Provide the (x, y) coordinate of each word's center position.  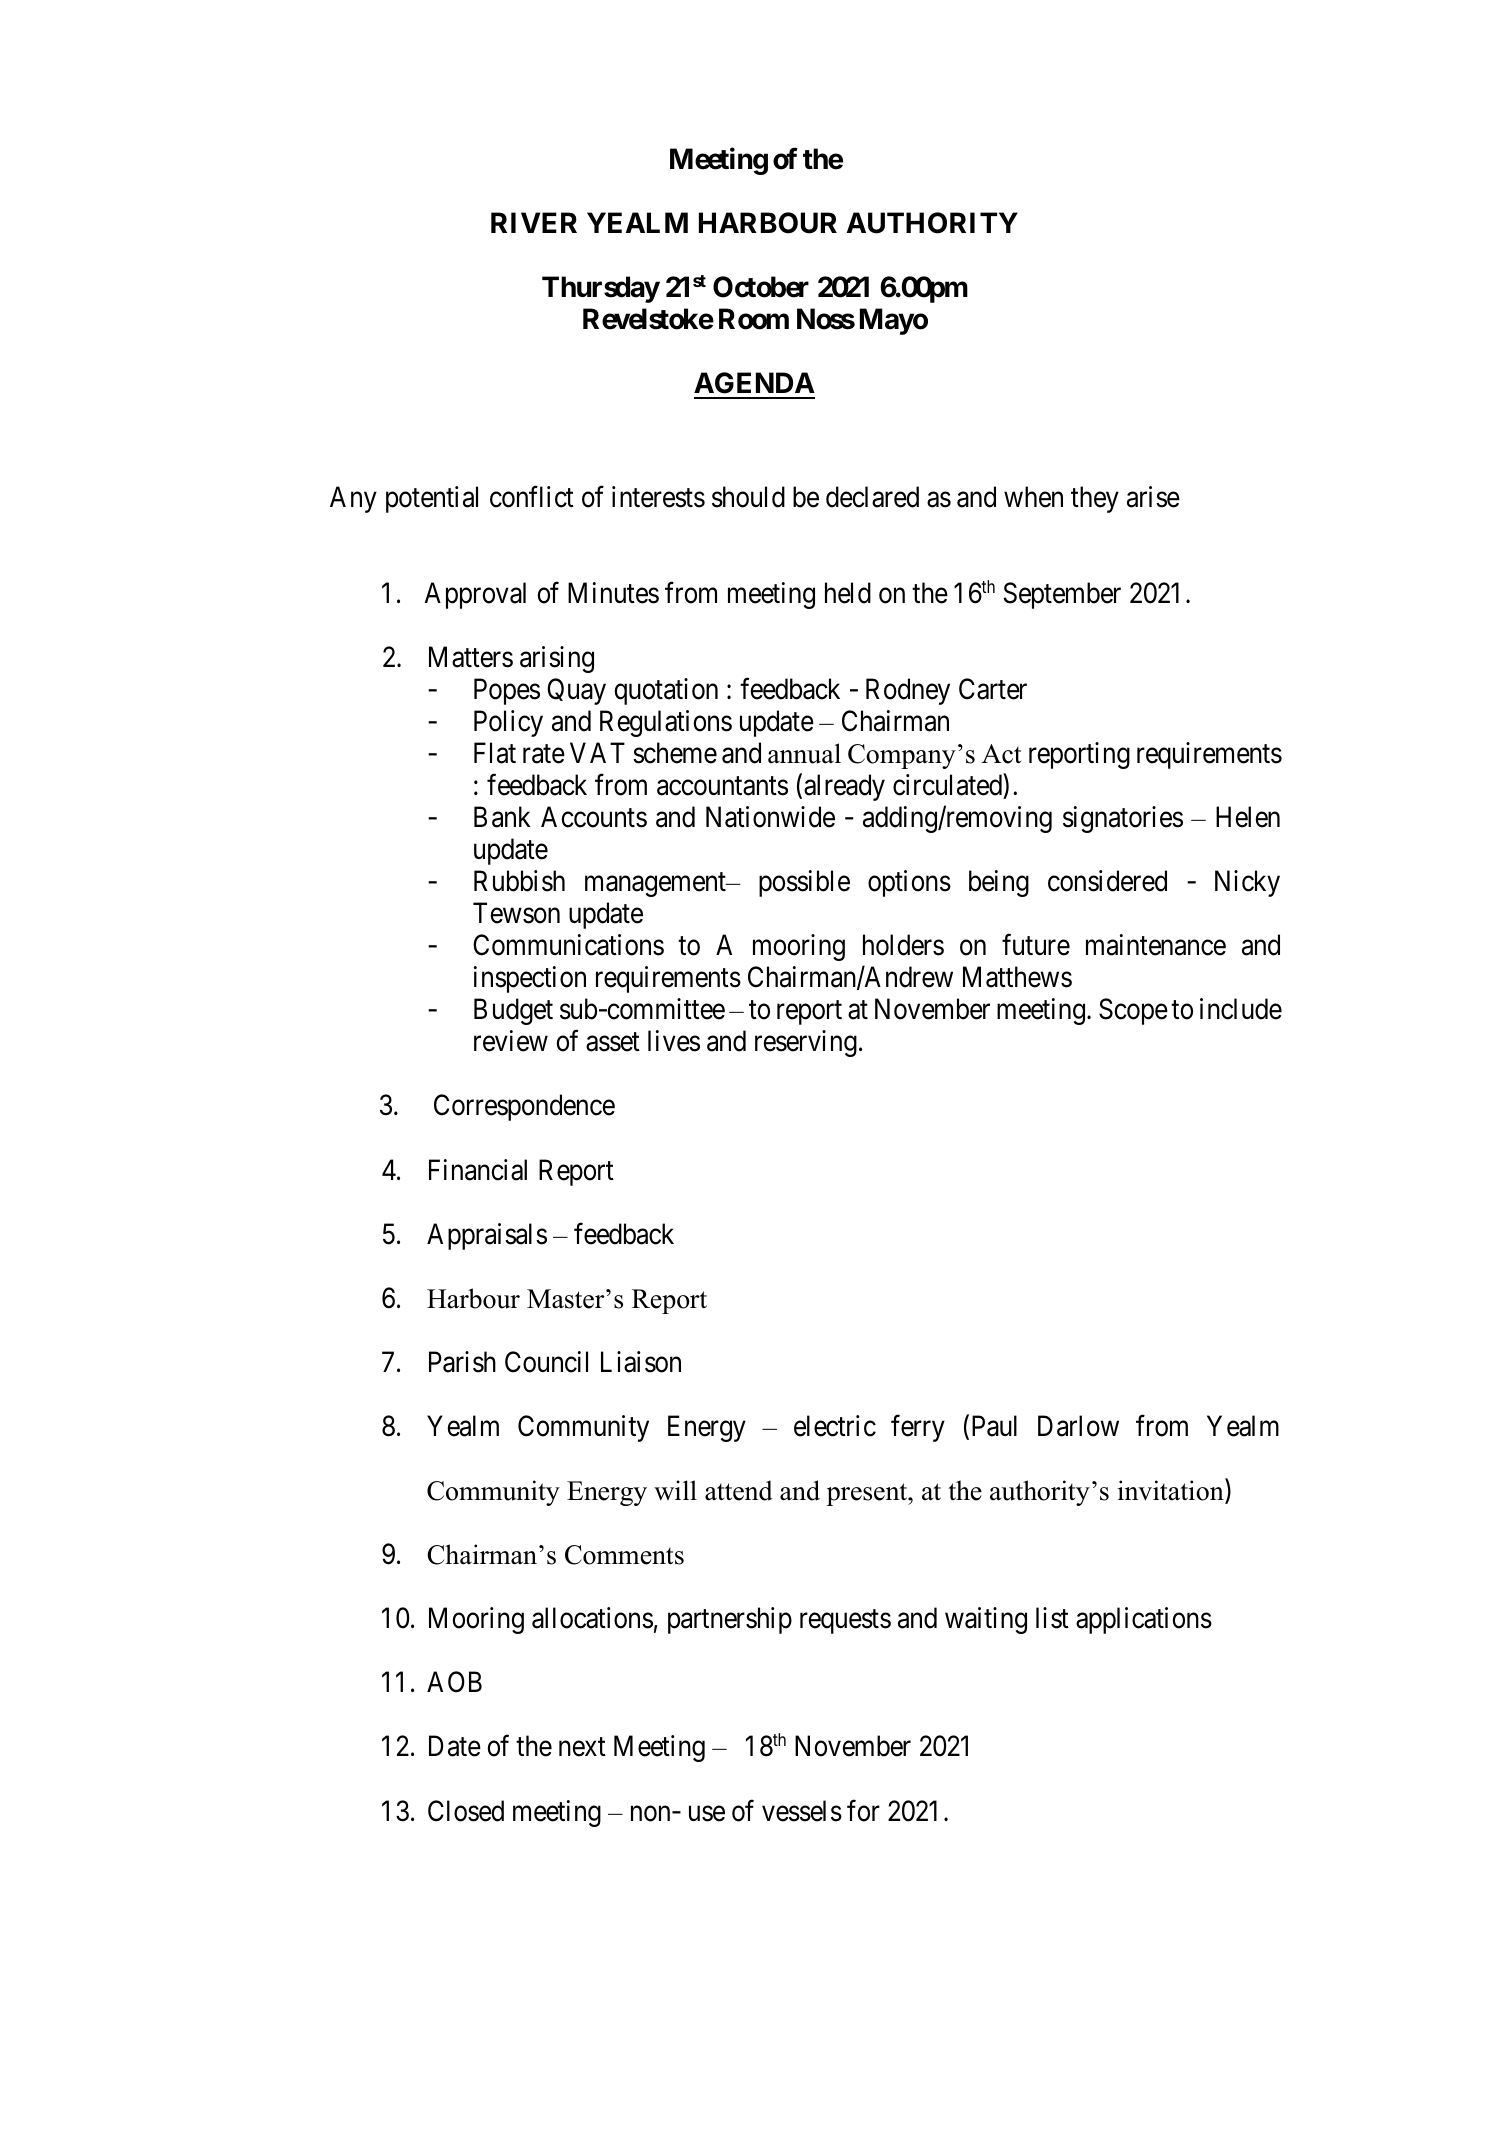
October (761, 287)
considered (1107, 881)
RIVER (534, 222)
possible (804, 883)
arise (1153, 497)
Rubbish (519, 881)
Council (546, 1362)
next (582, 1747)
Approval (475, 595)
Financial (478, 1170)
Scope (1133, 1012)
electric (835, 1426)
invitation (1172, 1491)
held (848, 593)
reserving (806, 1043)
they (1095, 499)
